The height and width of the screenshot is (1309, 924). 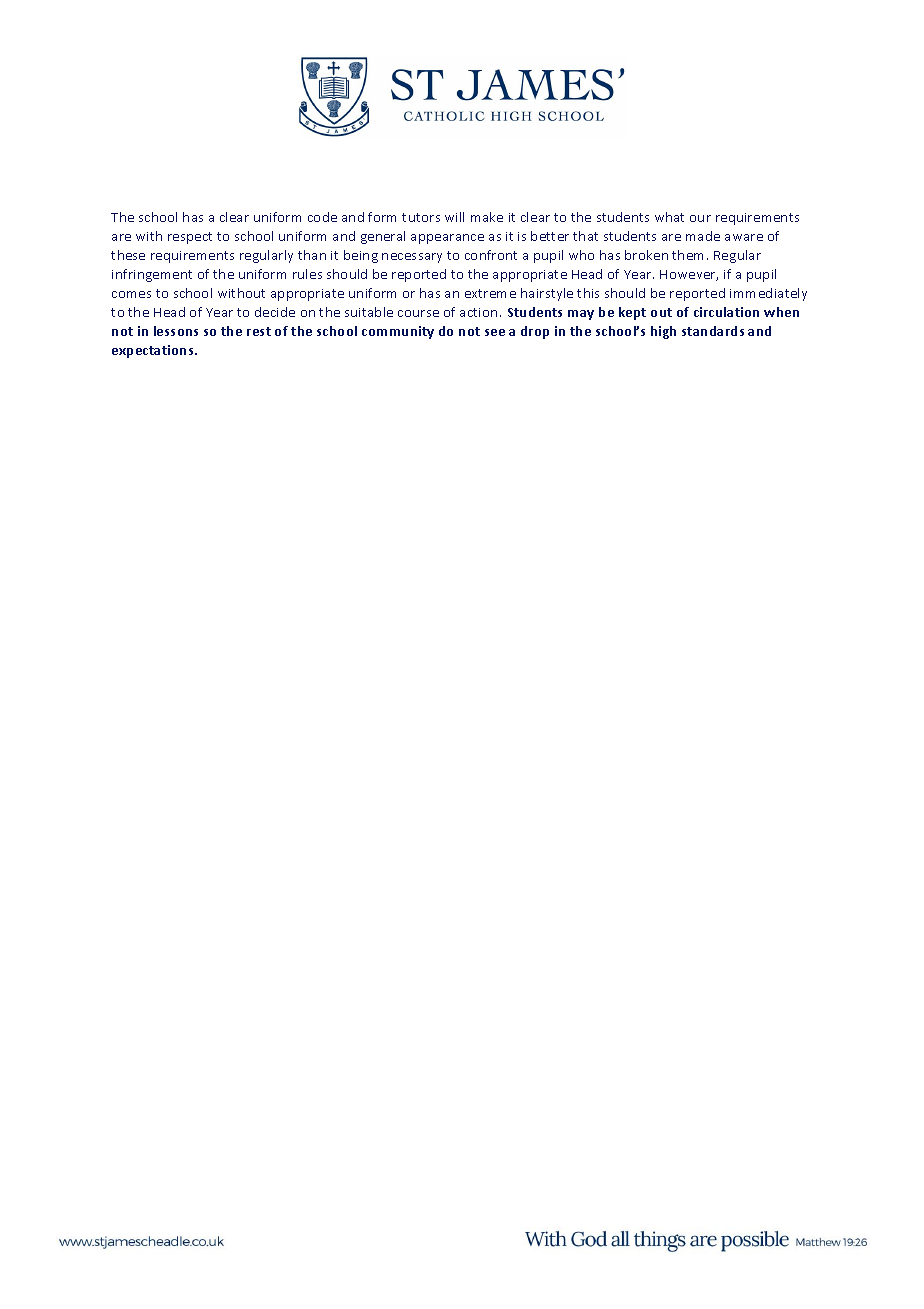 What do you see at coordinates (689, 275) in the screenshot?
I see `However` at bounding box center [689, 275].
